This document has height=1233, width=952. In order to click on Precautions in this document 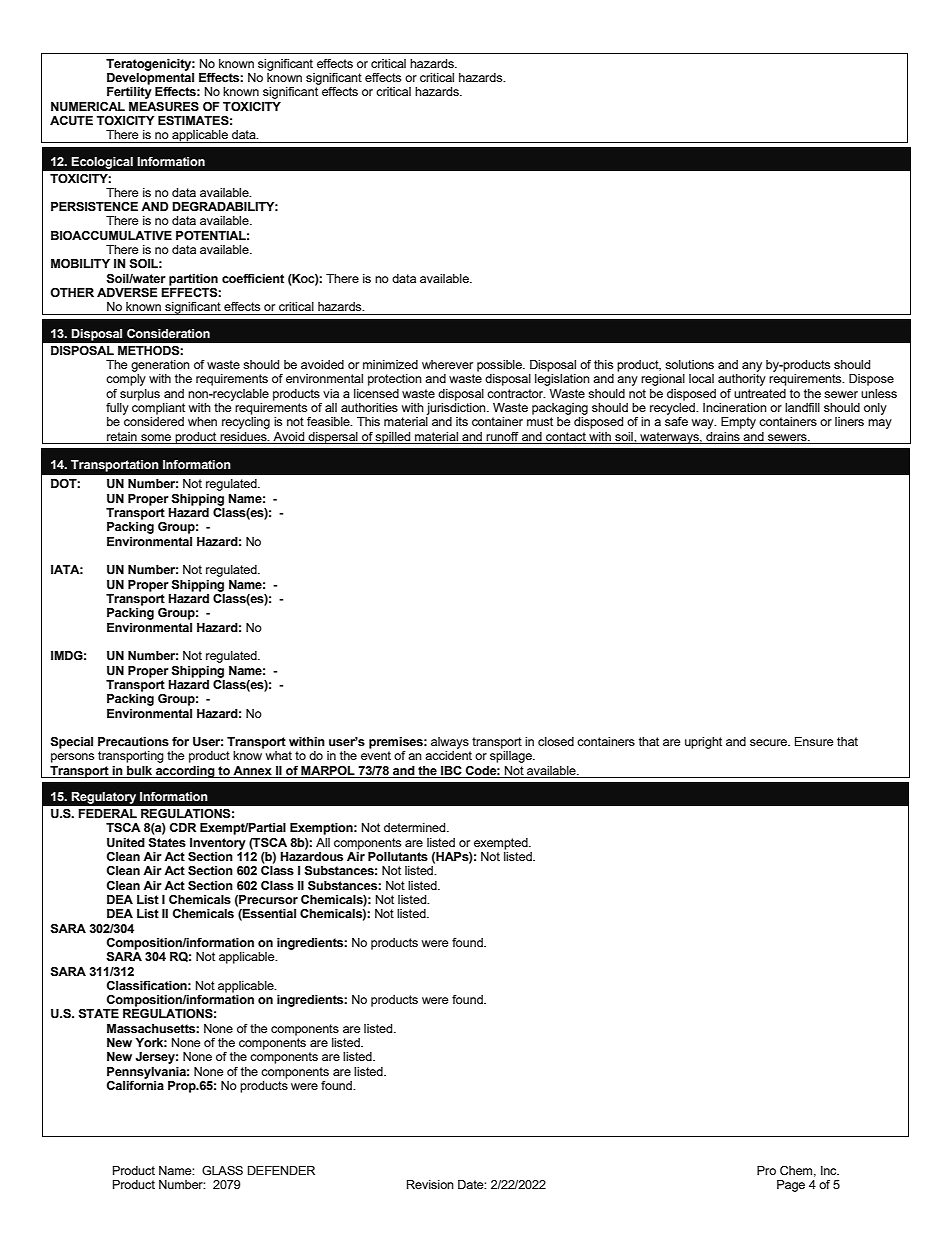, I will do `click(133, 742)`.
